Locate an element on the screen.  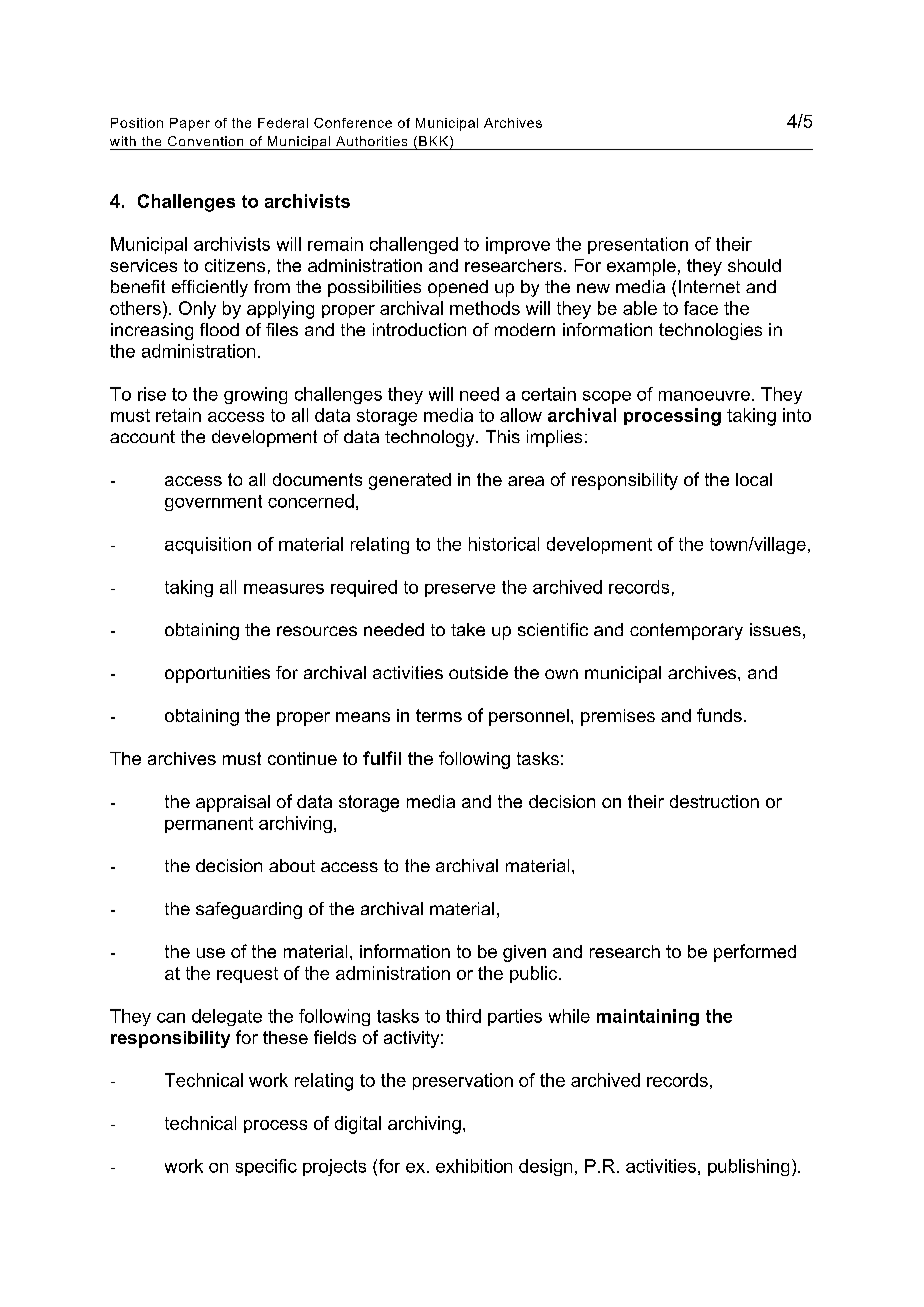
performed is located at coordinates (755, 953).
